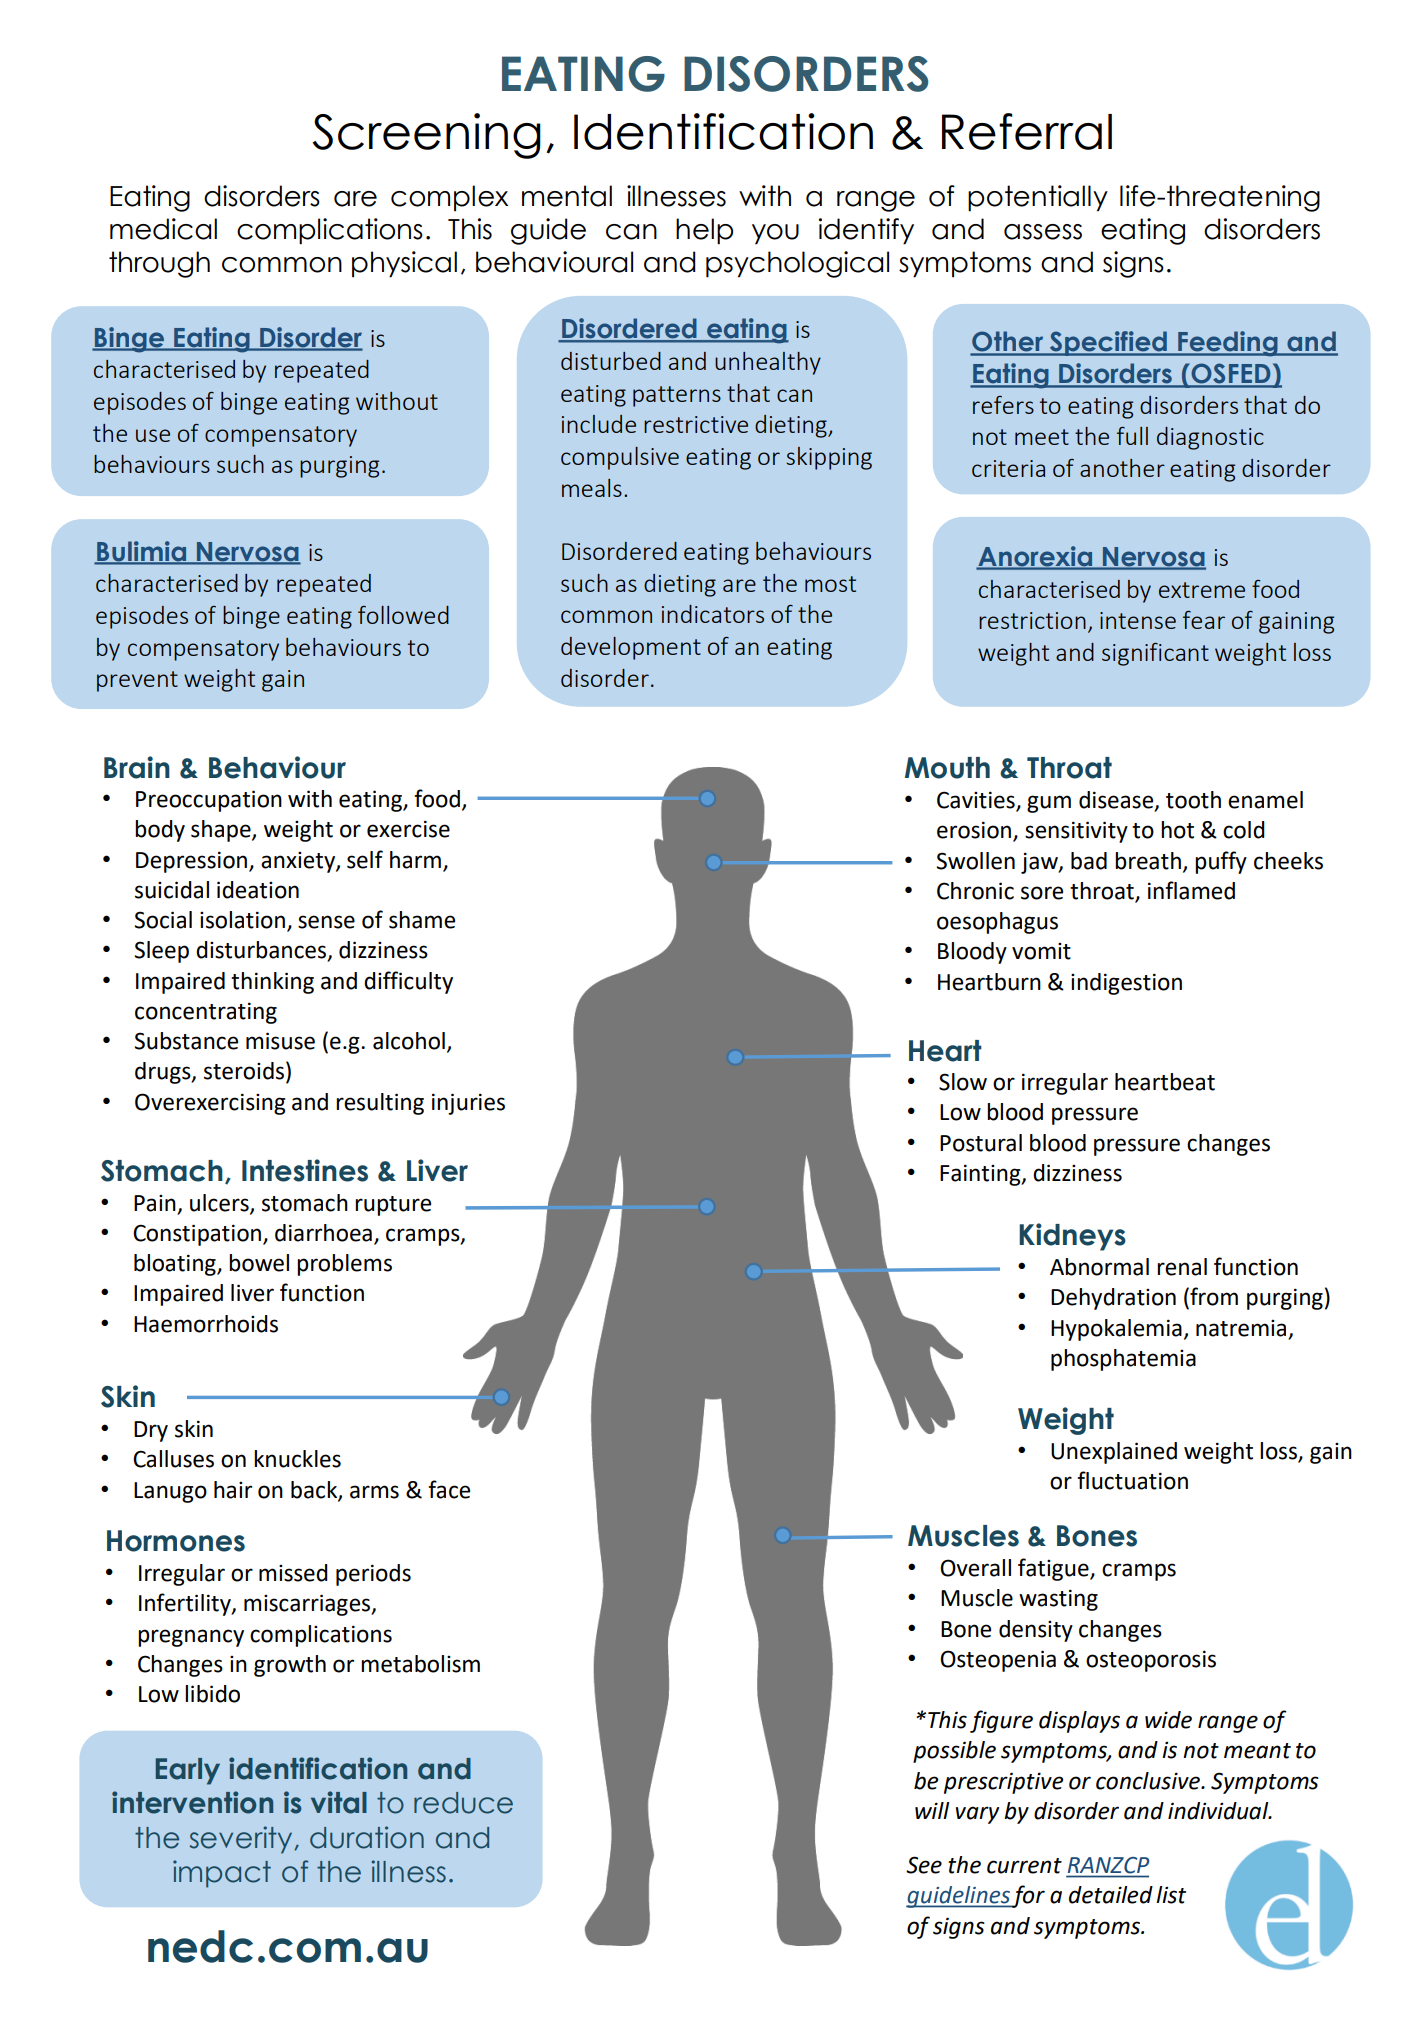 Image resolution: width=1427 pixels, height=2019 pixels. I want to click on list, so click(1171, 1895).
